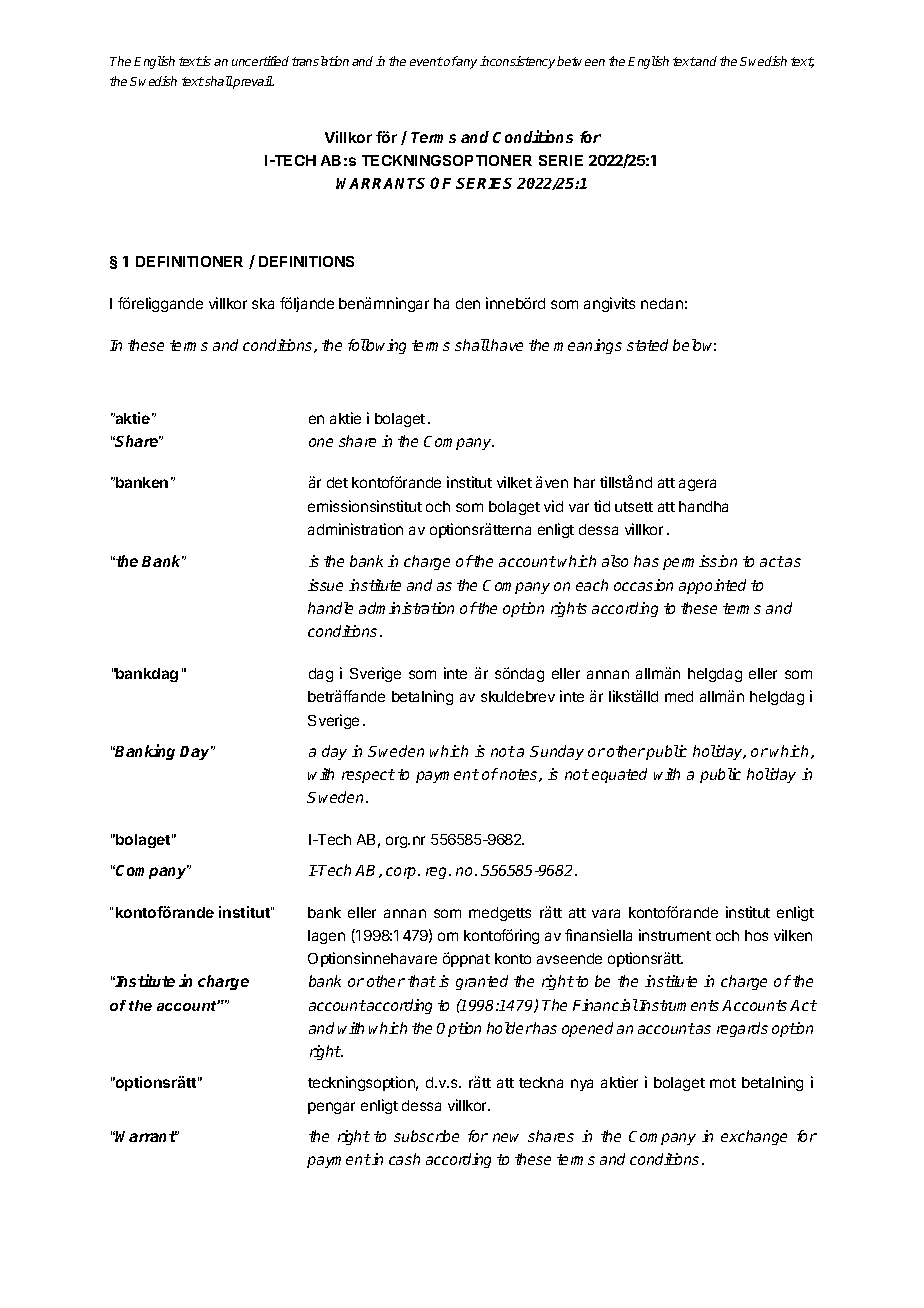 The image size is (924, 1308). Describe the element at coordinates (519, 62) in the document. I see `inconsistency` at that location.
